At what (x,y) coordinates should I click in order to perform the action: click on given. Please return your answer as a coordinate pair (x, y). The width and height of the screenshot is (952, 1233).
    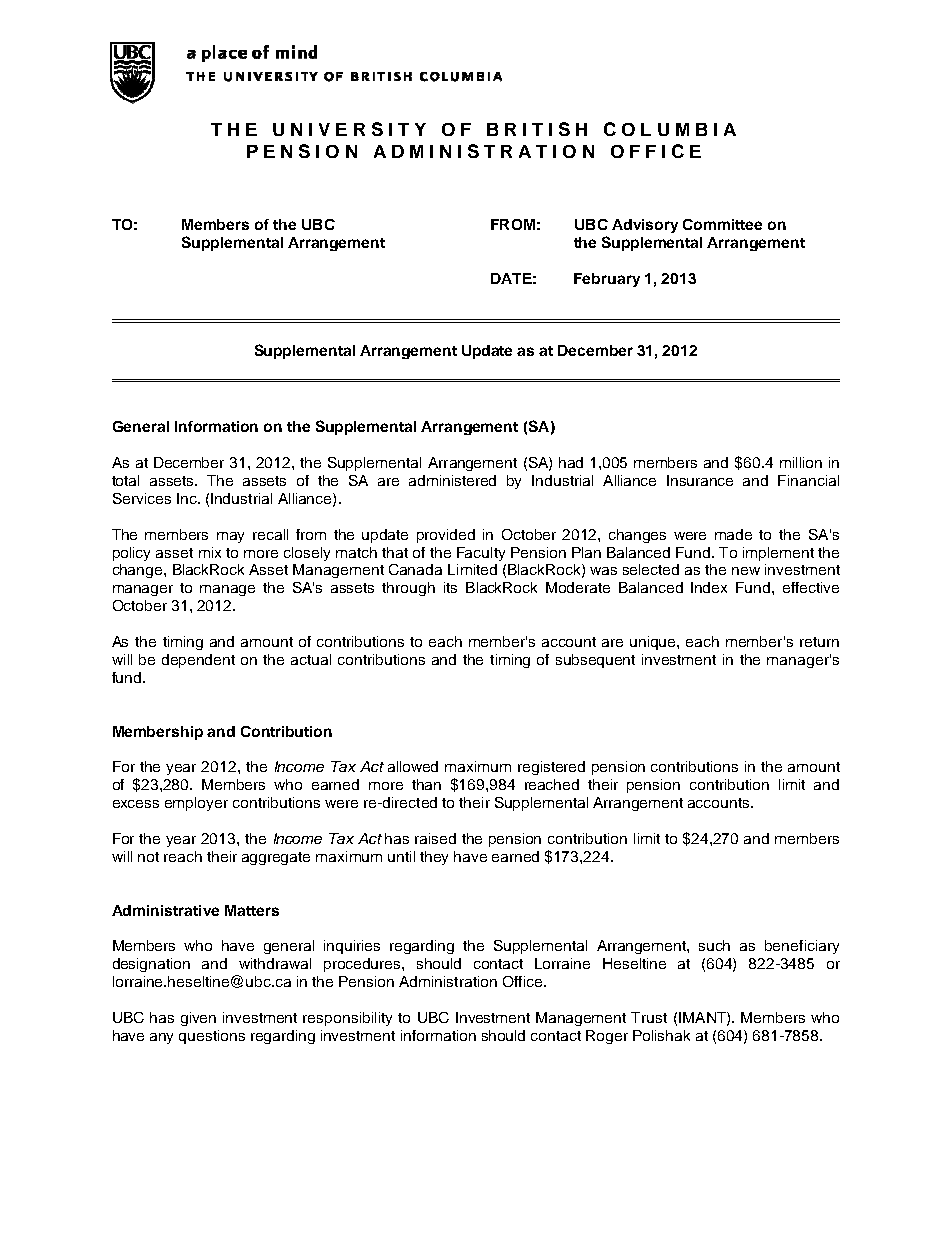
    Looking at the image, I should click on (198, 1019).
